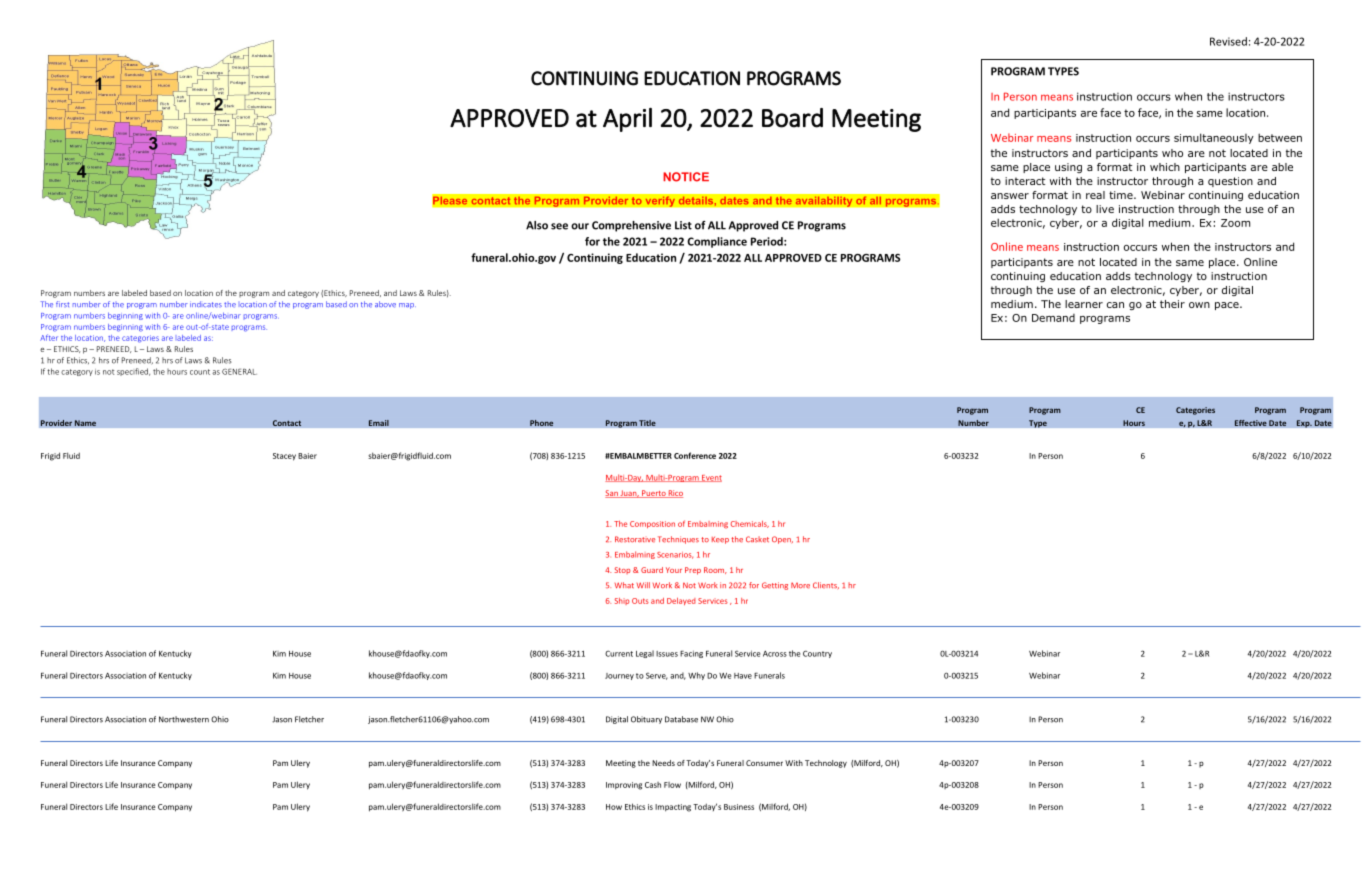 The width and height of the screenshot is (1372, 887). I want to click on indicates, so click(206, 304).
